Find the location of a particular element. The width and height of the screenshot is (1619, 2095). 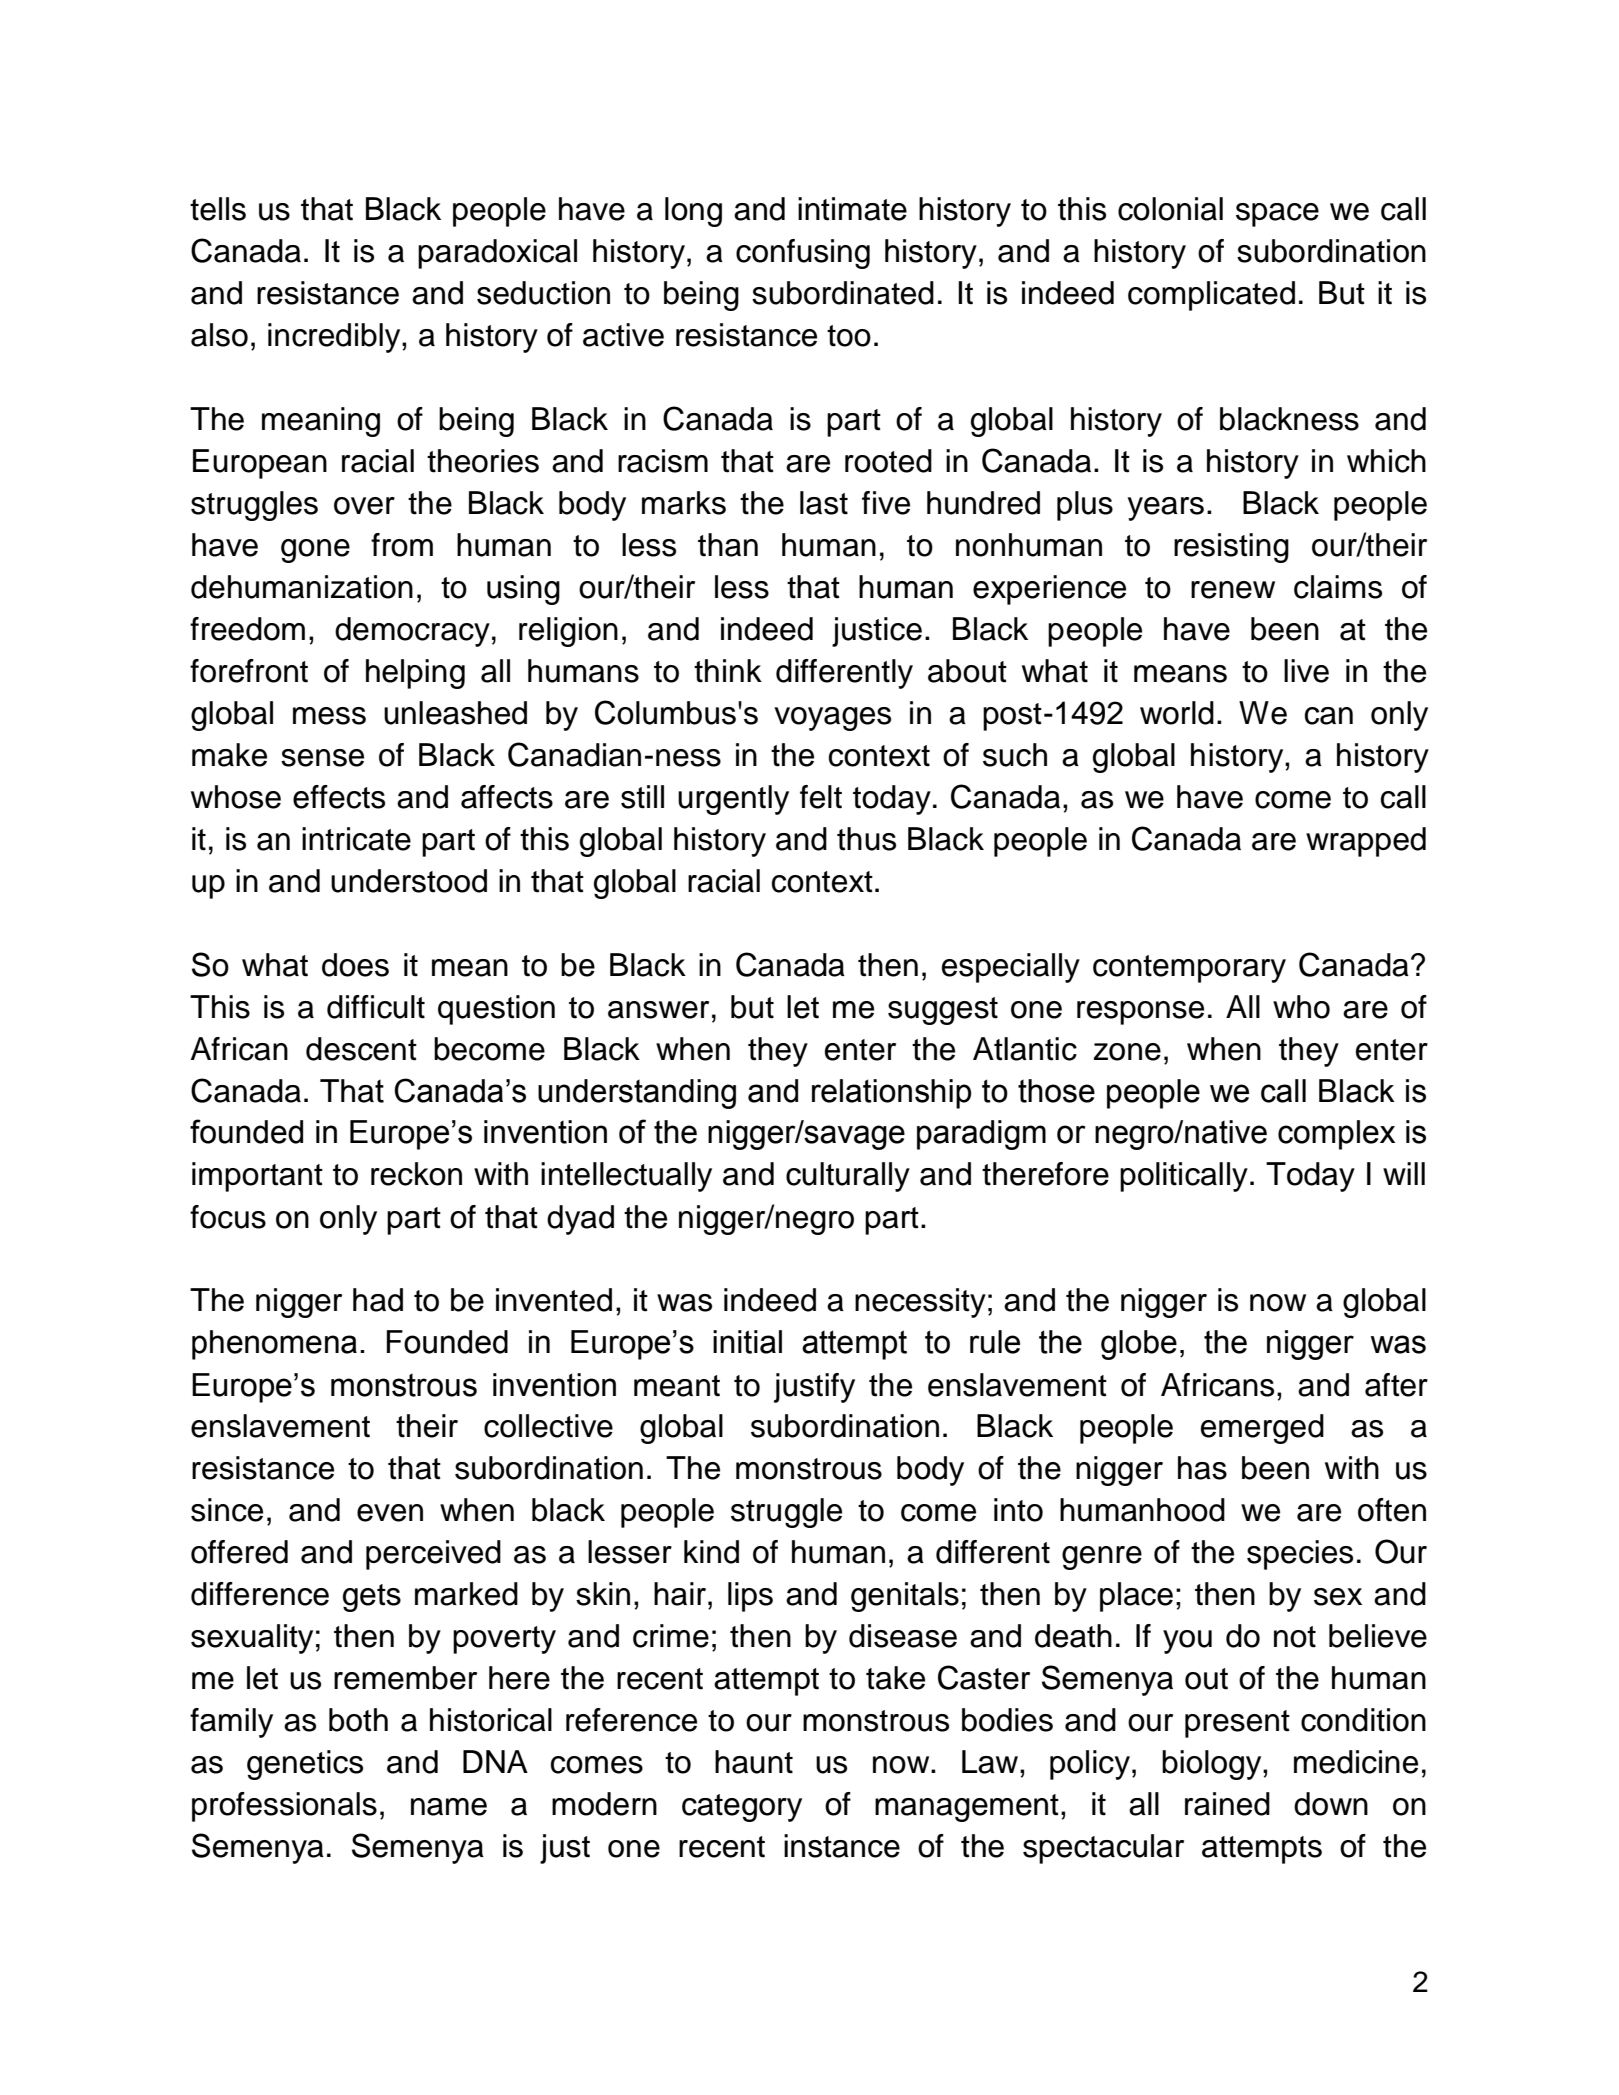

subordinated is located at coordinates (843, 293).
